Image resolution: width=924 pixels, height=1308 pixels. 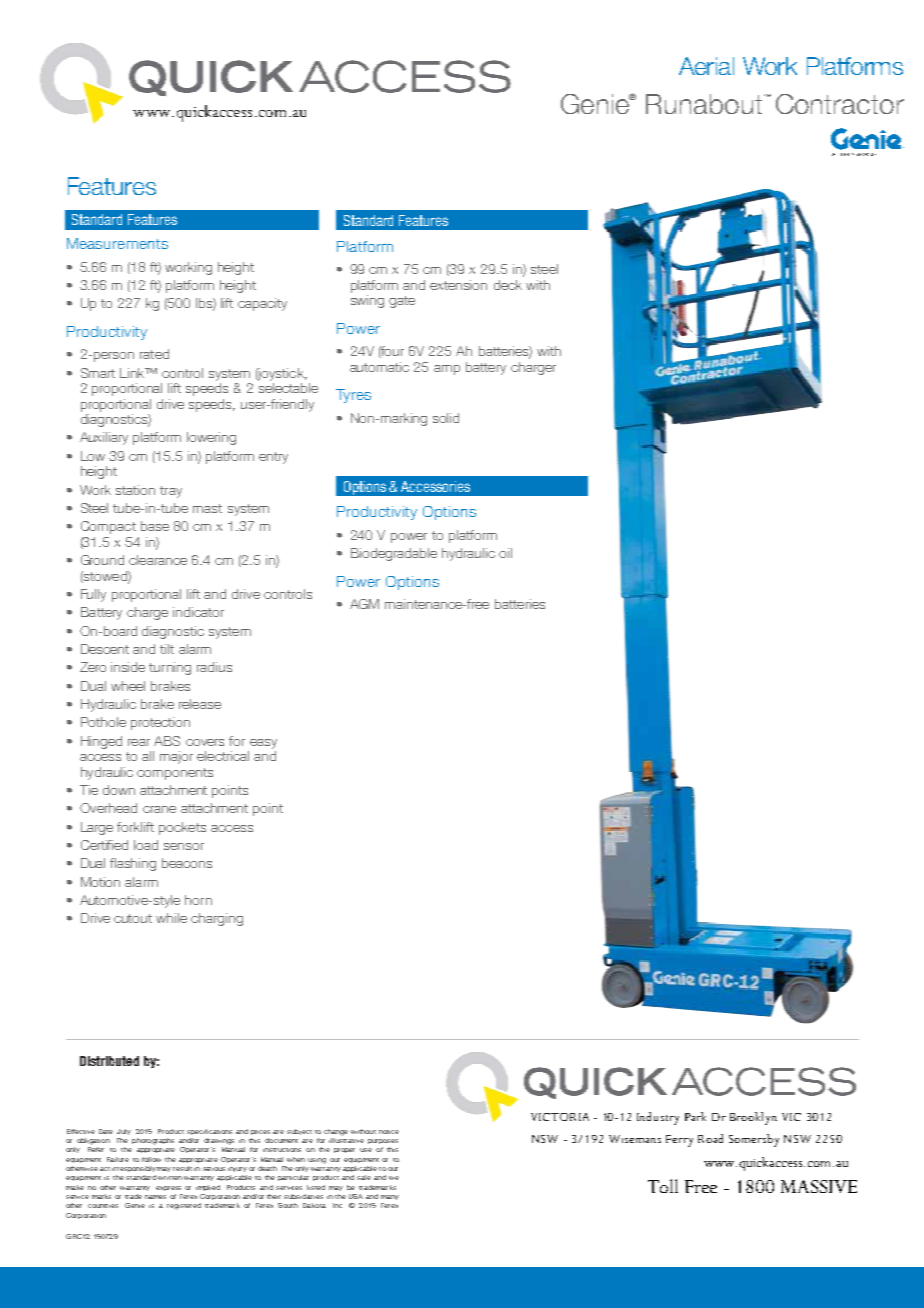 What do you see at coordinates (458, 285) in the page?
I see `extension` at bounding box center [458, 285].
